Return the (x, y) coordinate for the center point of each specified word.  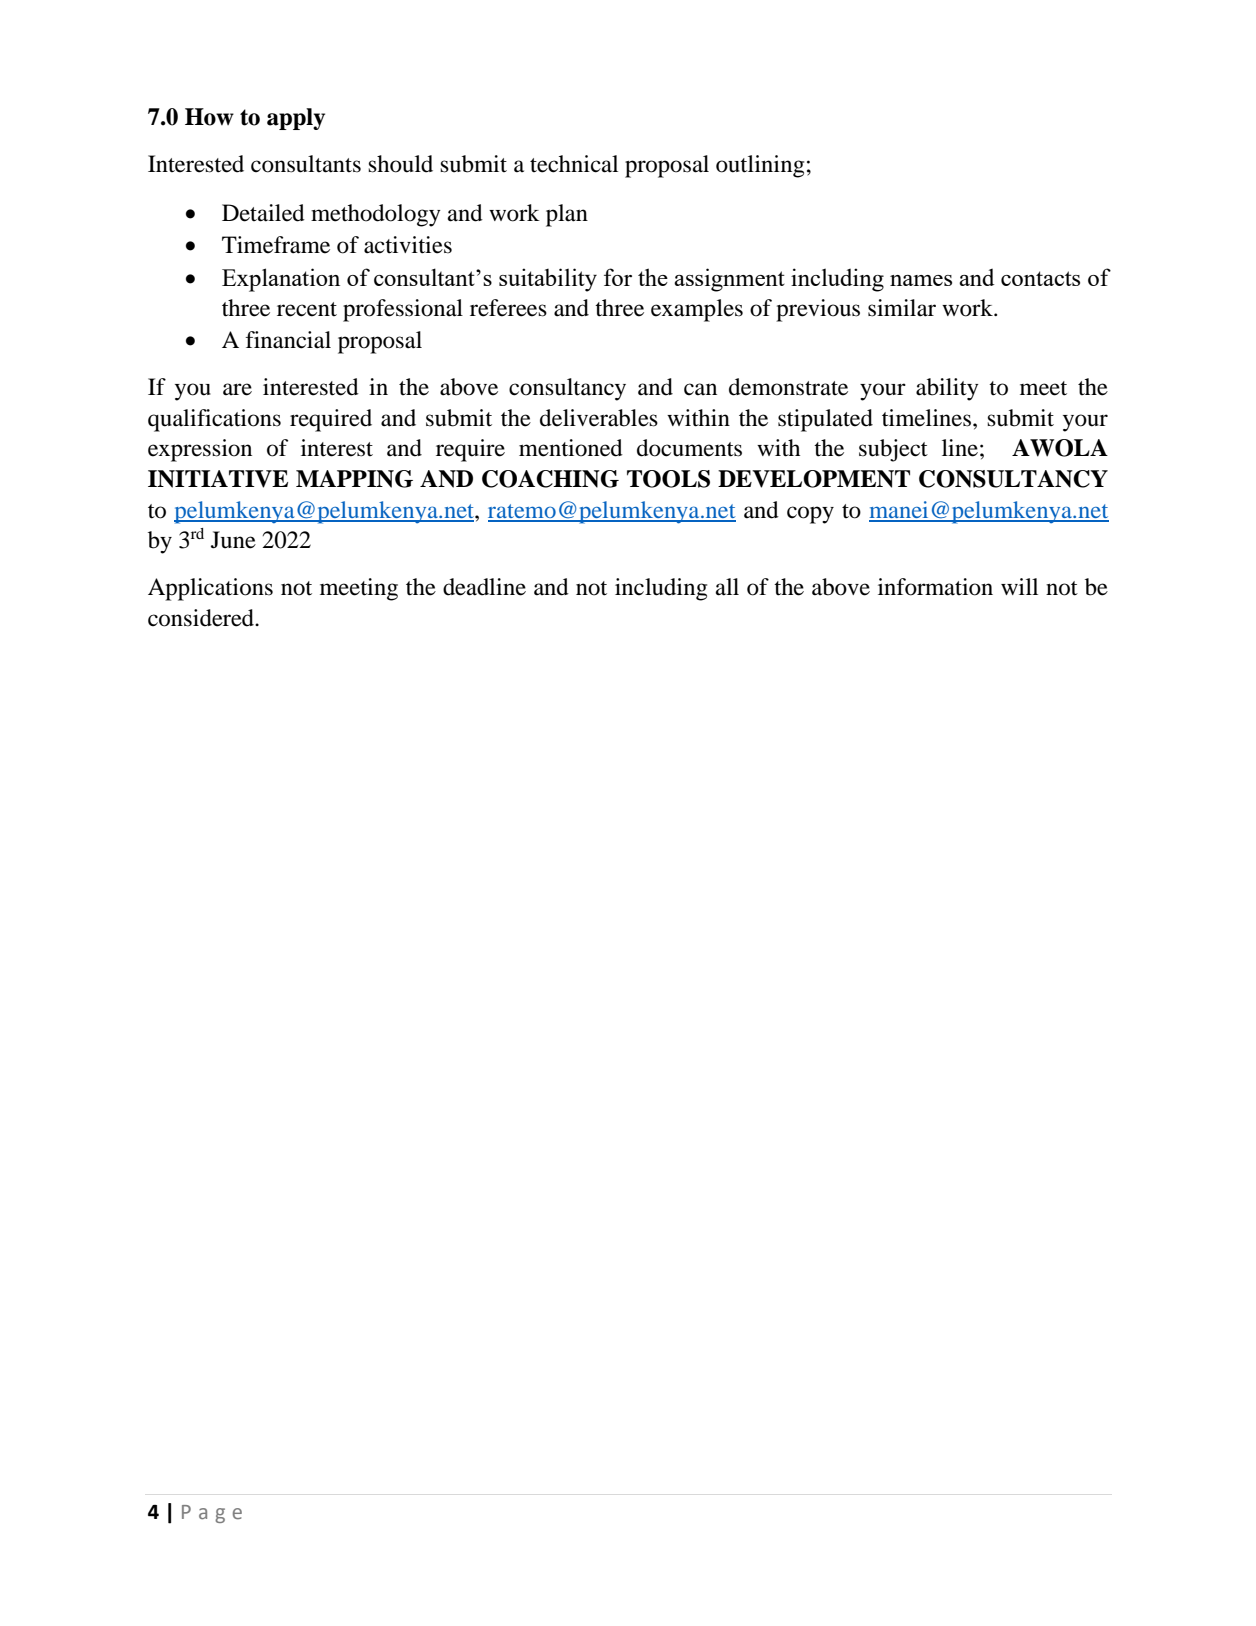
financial (288, 340)
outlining (760, 166)
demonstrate (788, 387)
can (700, 389)
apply (296, 119)
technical (574, 164)
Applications (210, 589)
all (727, 587)
